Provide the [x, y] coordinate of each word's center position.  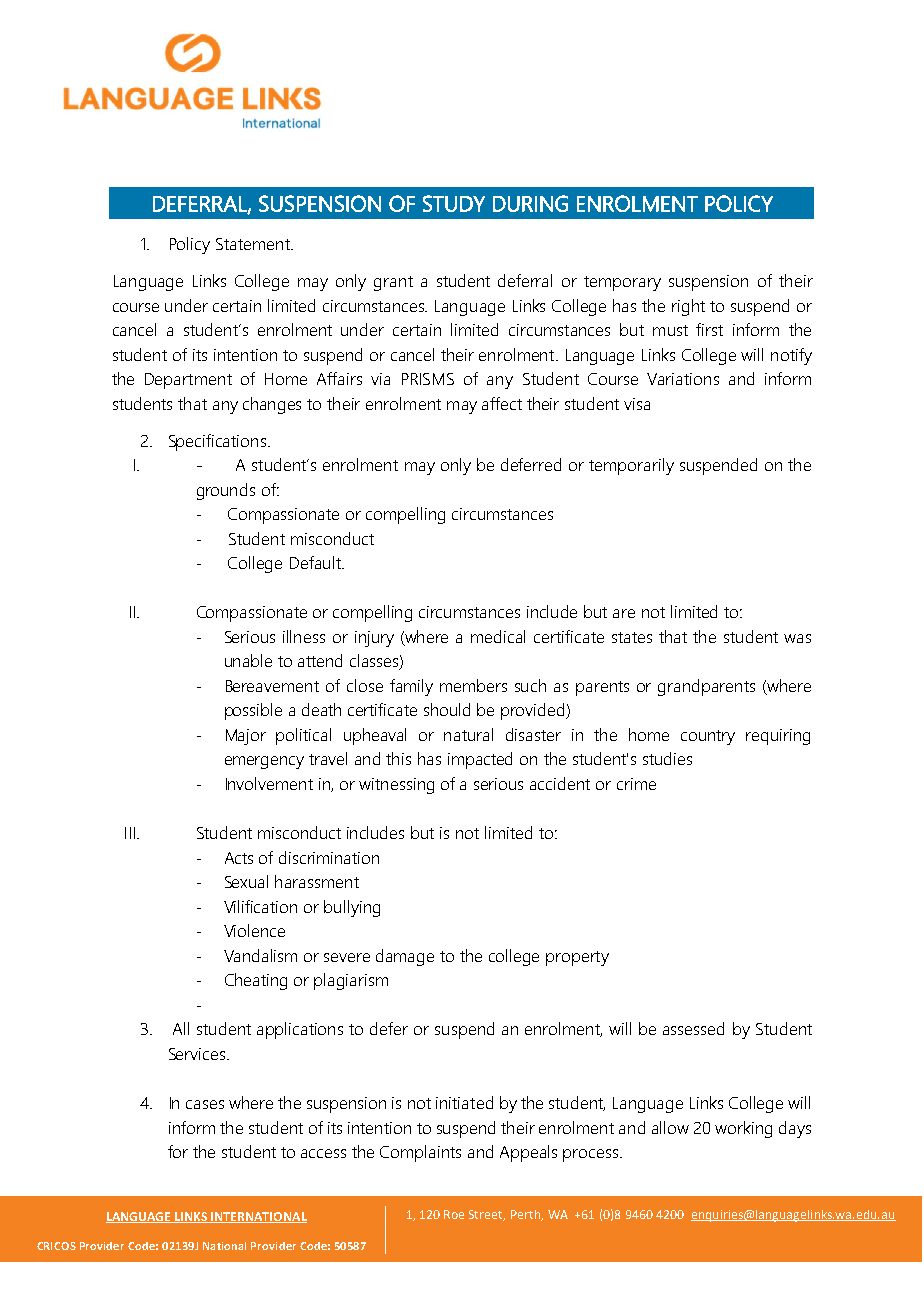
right [688, 307]
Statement [254, 244]
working [743, 1129]
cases [205, 1104]
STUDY [454, 203]
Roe [454, 1214]
